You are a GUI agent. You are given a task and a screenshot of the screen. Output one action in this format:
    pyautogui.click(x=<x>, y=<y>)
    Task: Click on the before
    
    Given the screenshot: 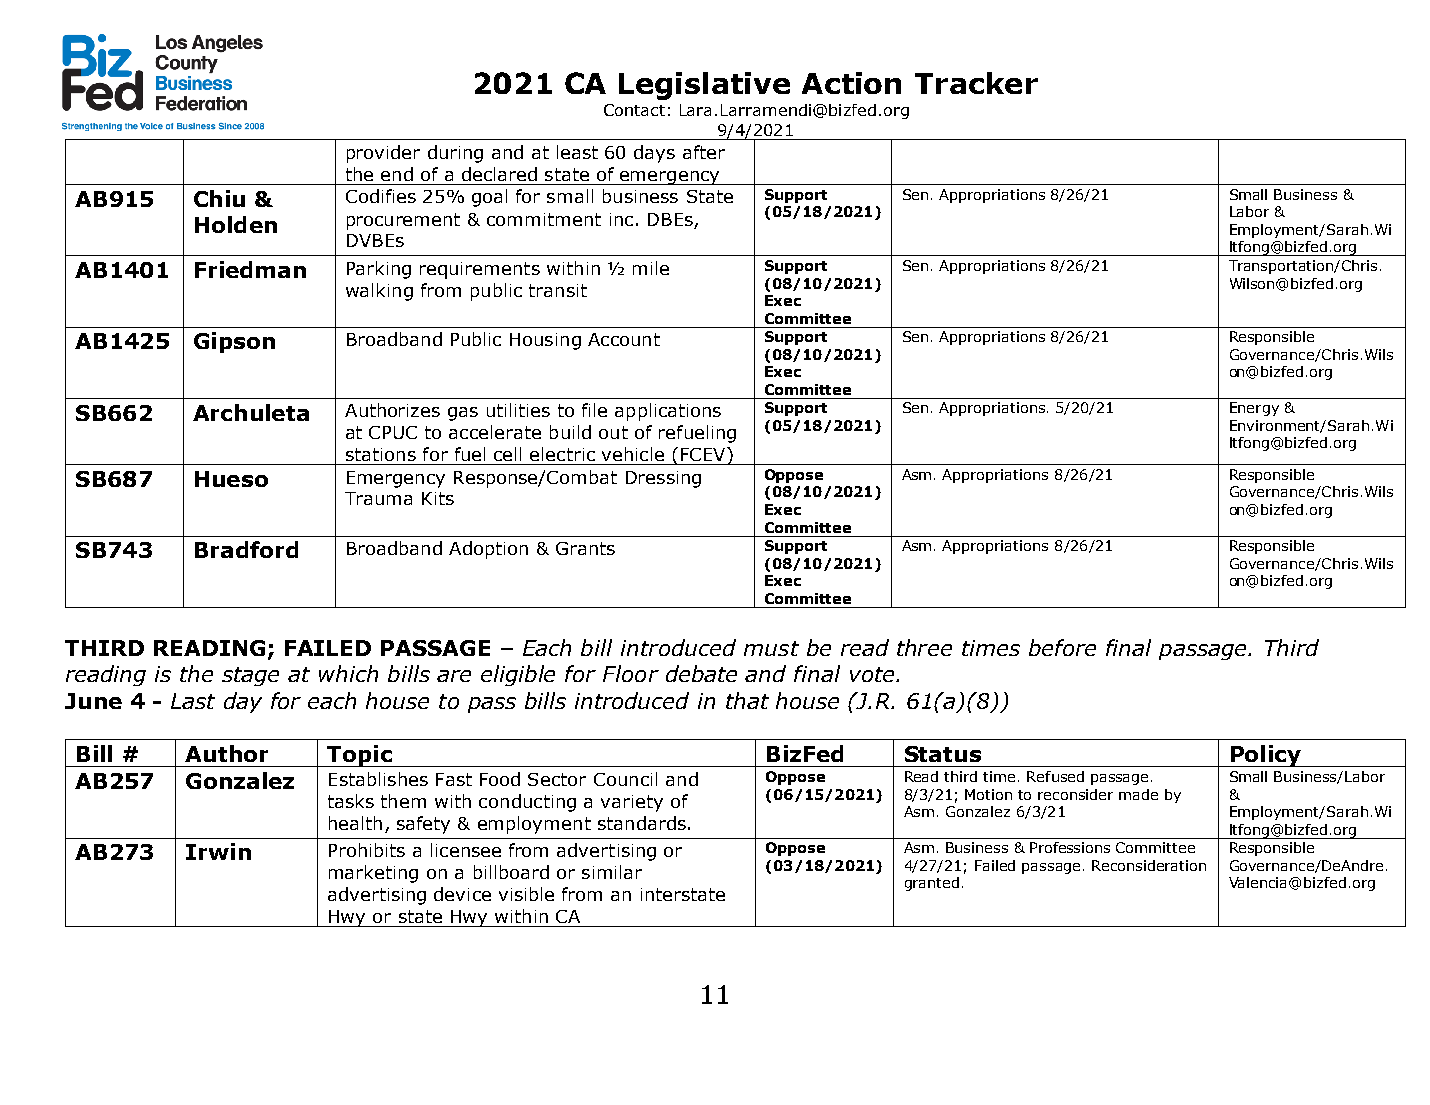 What is the action you would take?
    pyautogui.click(x=1062, y=647)
